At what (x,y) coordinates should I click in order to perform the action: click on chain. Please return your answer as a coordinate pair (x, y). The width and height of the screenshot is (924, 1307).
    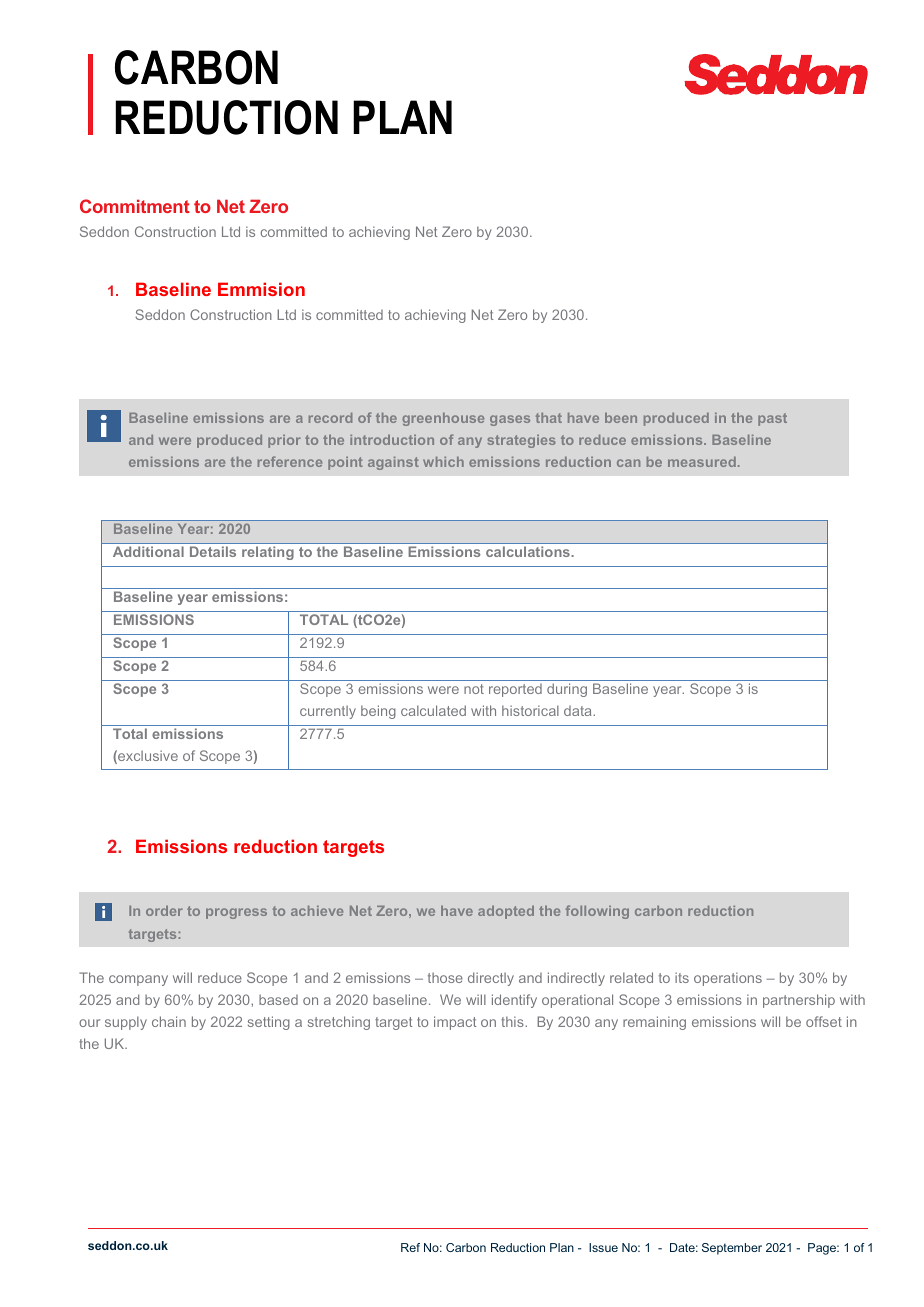
    Looking at the image, I should click on (169, 1021).
